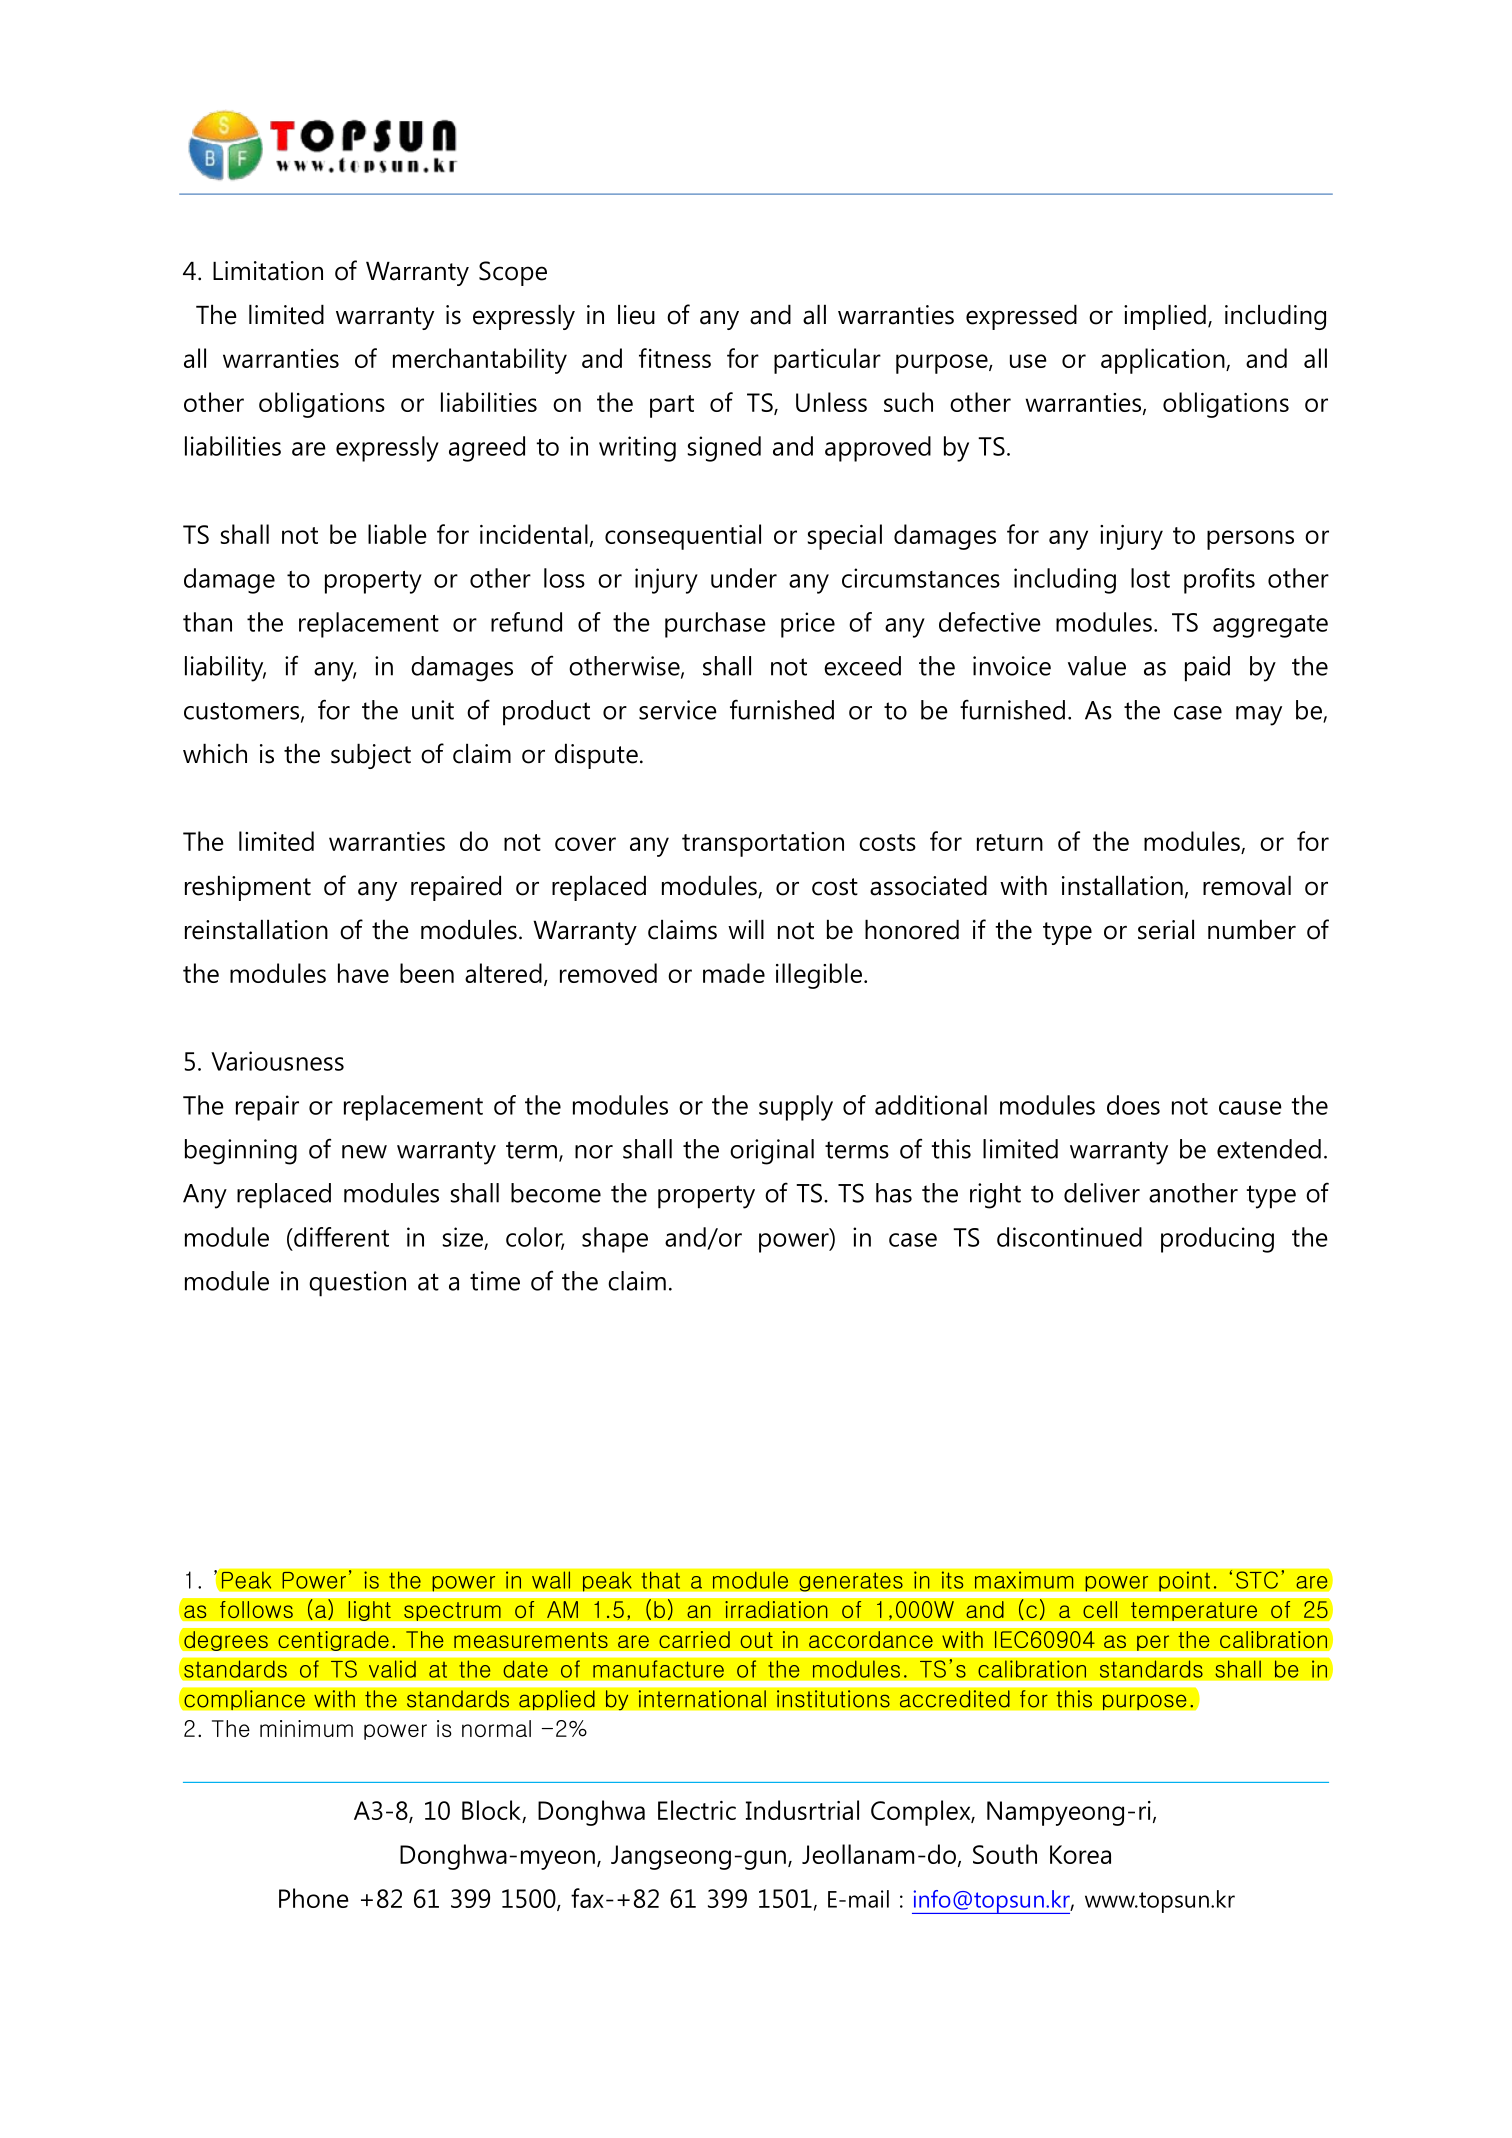 Image resolution: width=1512 pixels, height=2138 pixels. Describe the element at coordinates (225, 669) in the screenshot. I see `liability` at that location.
